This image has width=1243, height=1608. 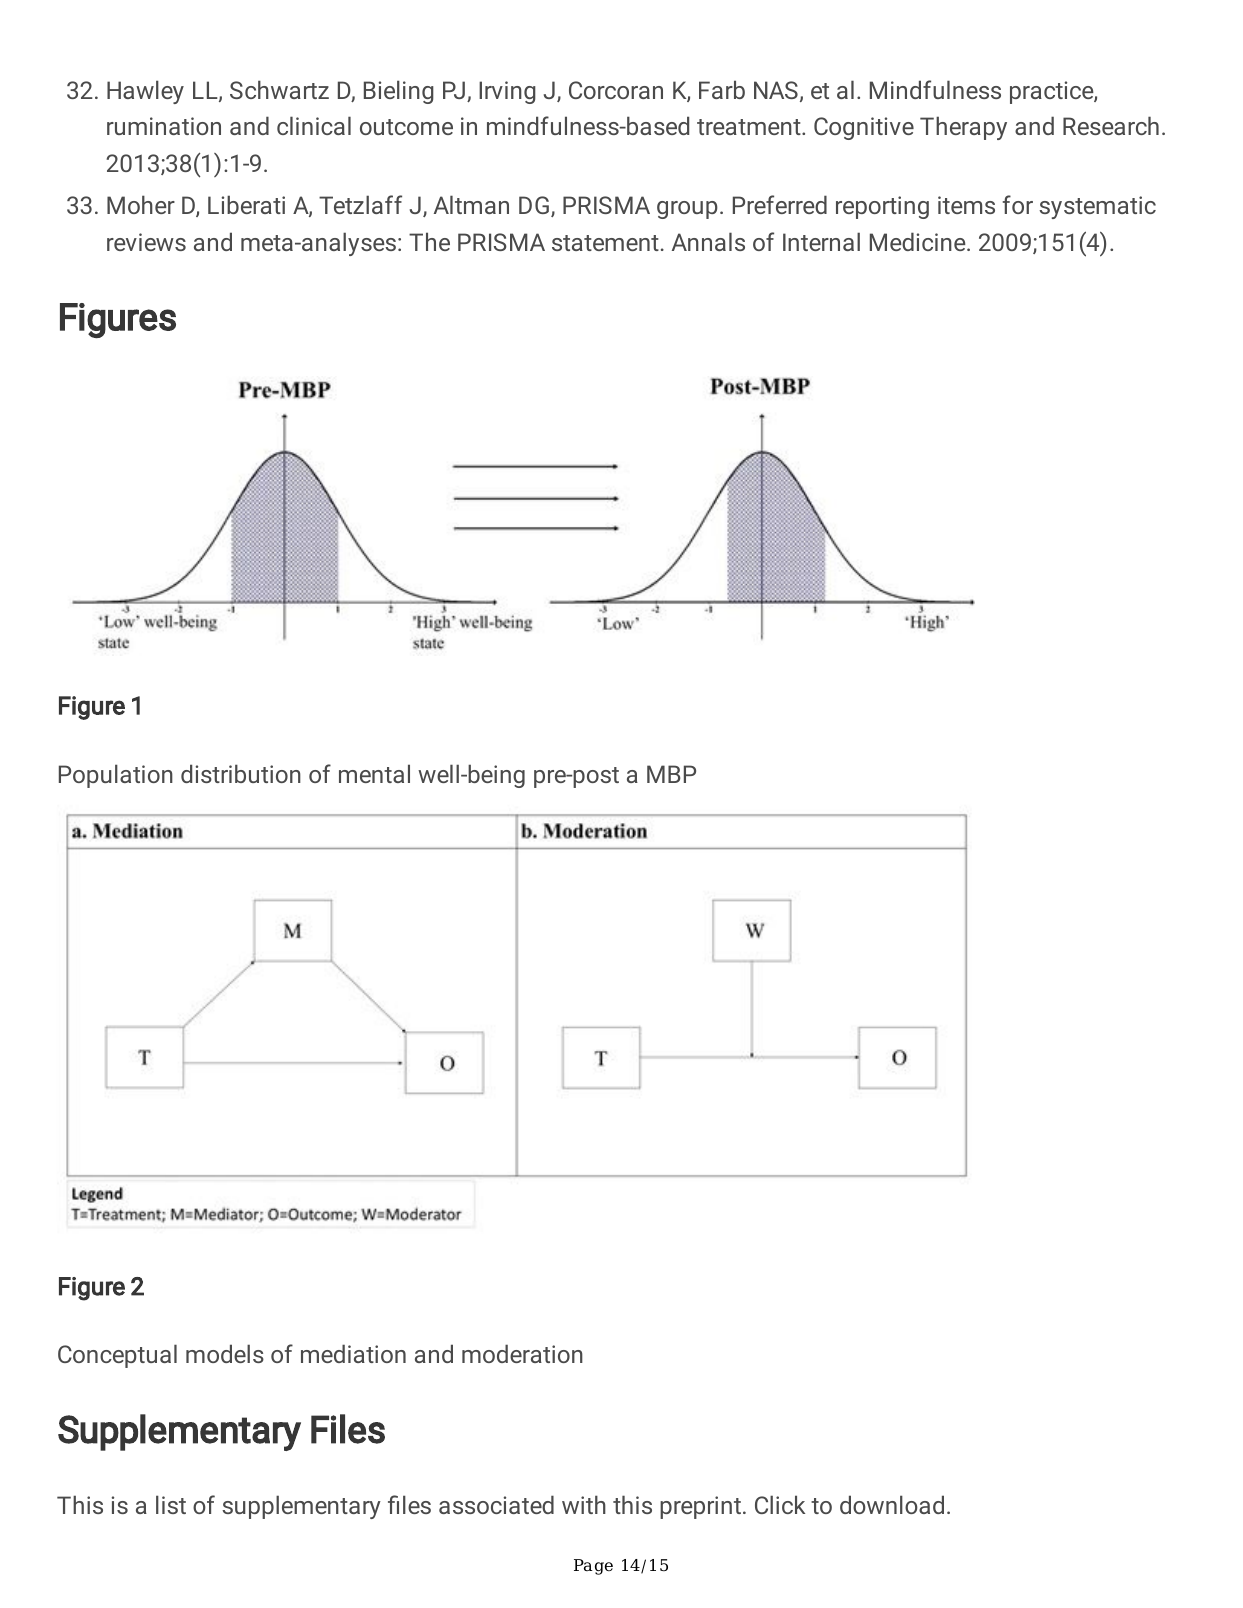 I want to click on moderation, so click(x=522, y=1353).
